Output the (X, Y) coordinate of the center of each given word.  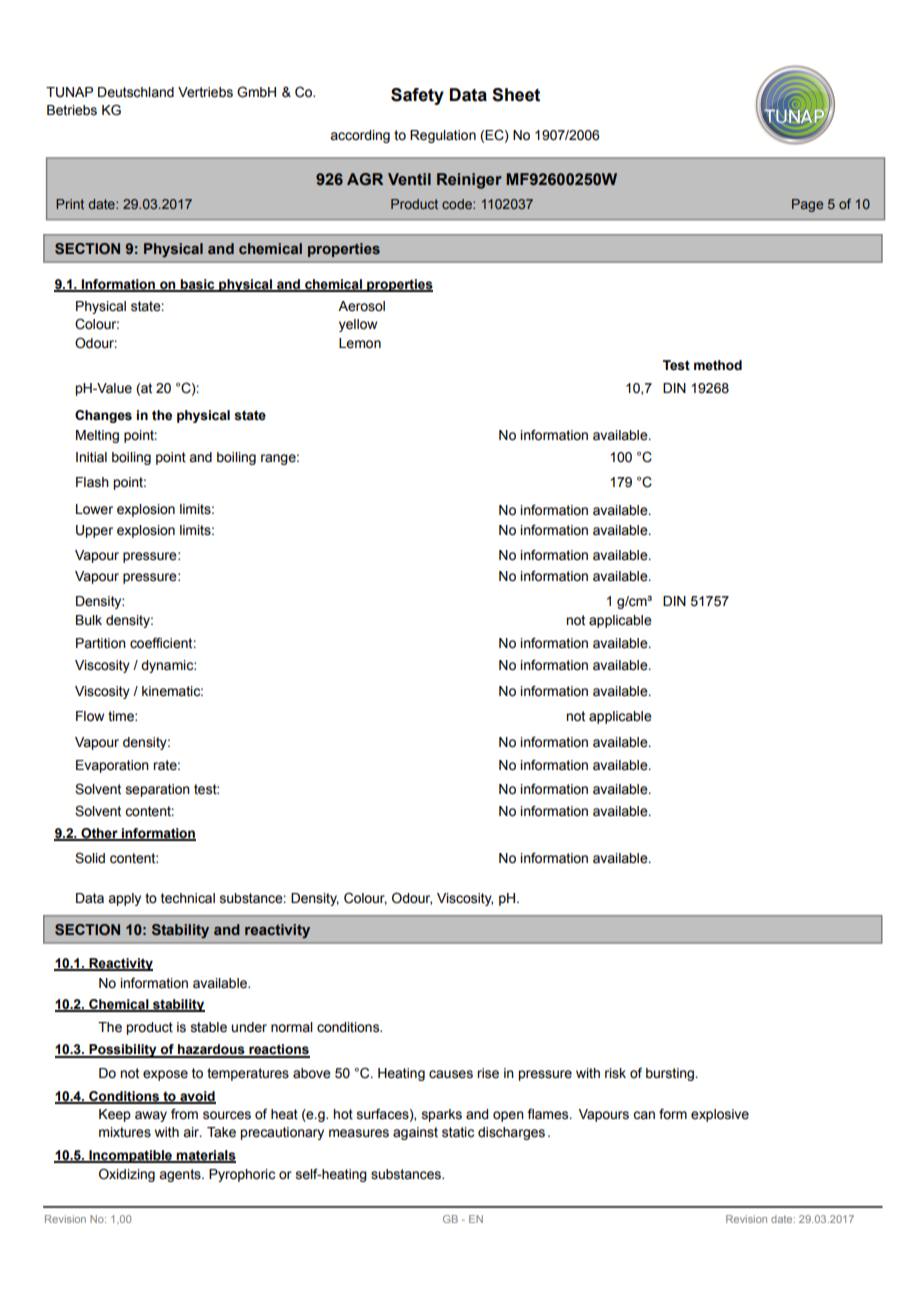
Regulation (443, 136)
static (458, 1132)
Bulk (89, 620)
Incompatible (131, 1156)
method (718, 365)
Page (807, 205)
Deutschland (136, 92)
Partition (101, 643)
